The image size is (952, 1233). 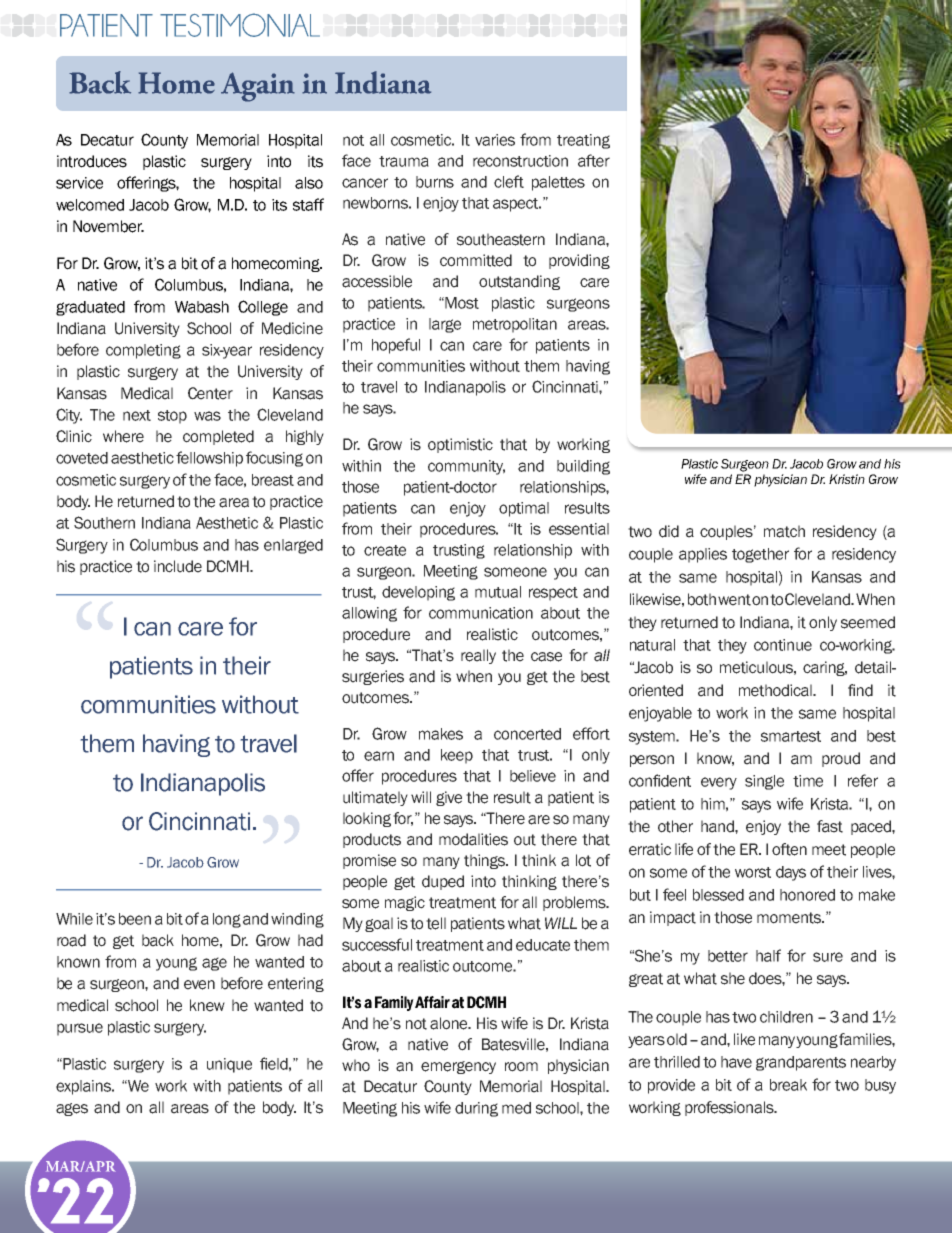 I want to click on include, so click(x=178, y=566).
